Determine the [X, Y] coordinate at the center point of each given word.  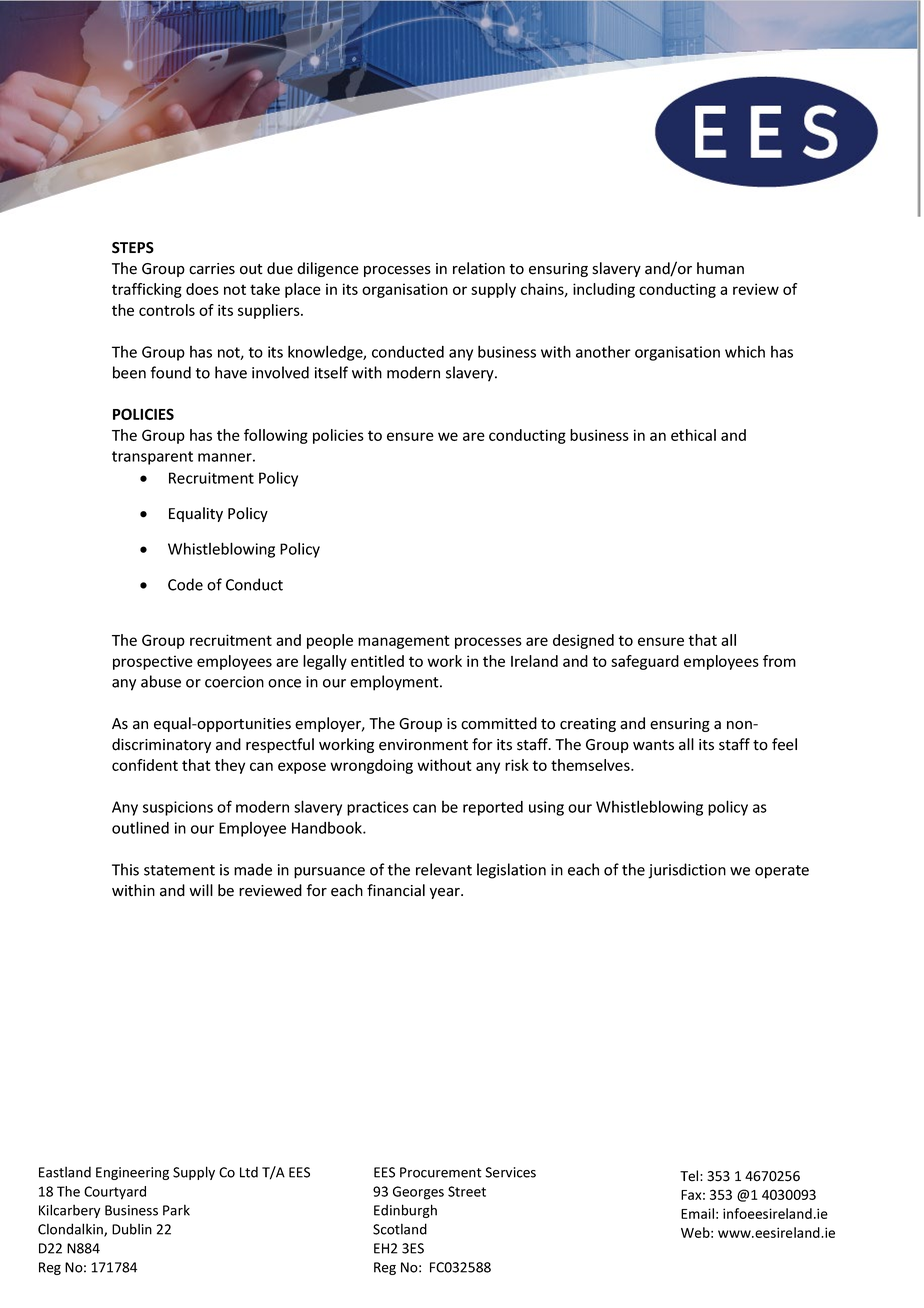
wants [653, 745]
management [404, 642]
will [201, 890]
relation [479, 268]
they [230, 766]
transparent [152, 458]
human [720, 268]
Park [176, 1210]
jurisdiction [687, 871]
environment [423, 745]
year [446, 893]
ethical [693, 435]
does [202, 289]
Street [467, 1191]
